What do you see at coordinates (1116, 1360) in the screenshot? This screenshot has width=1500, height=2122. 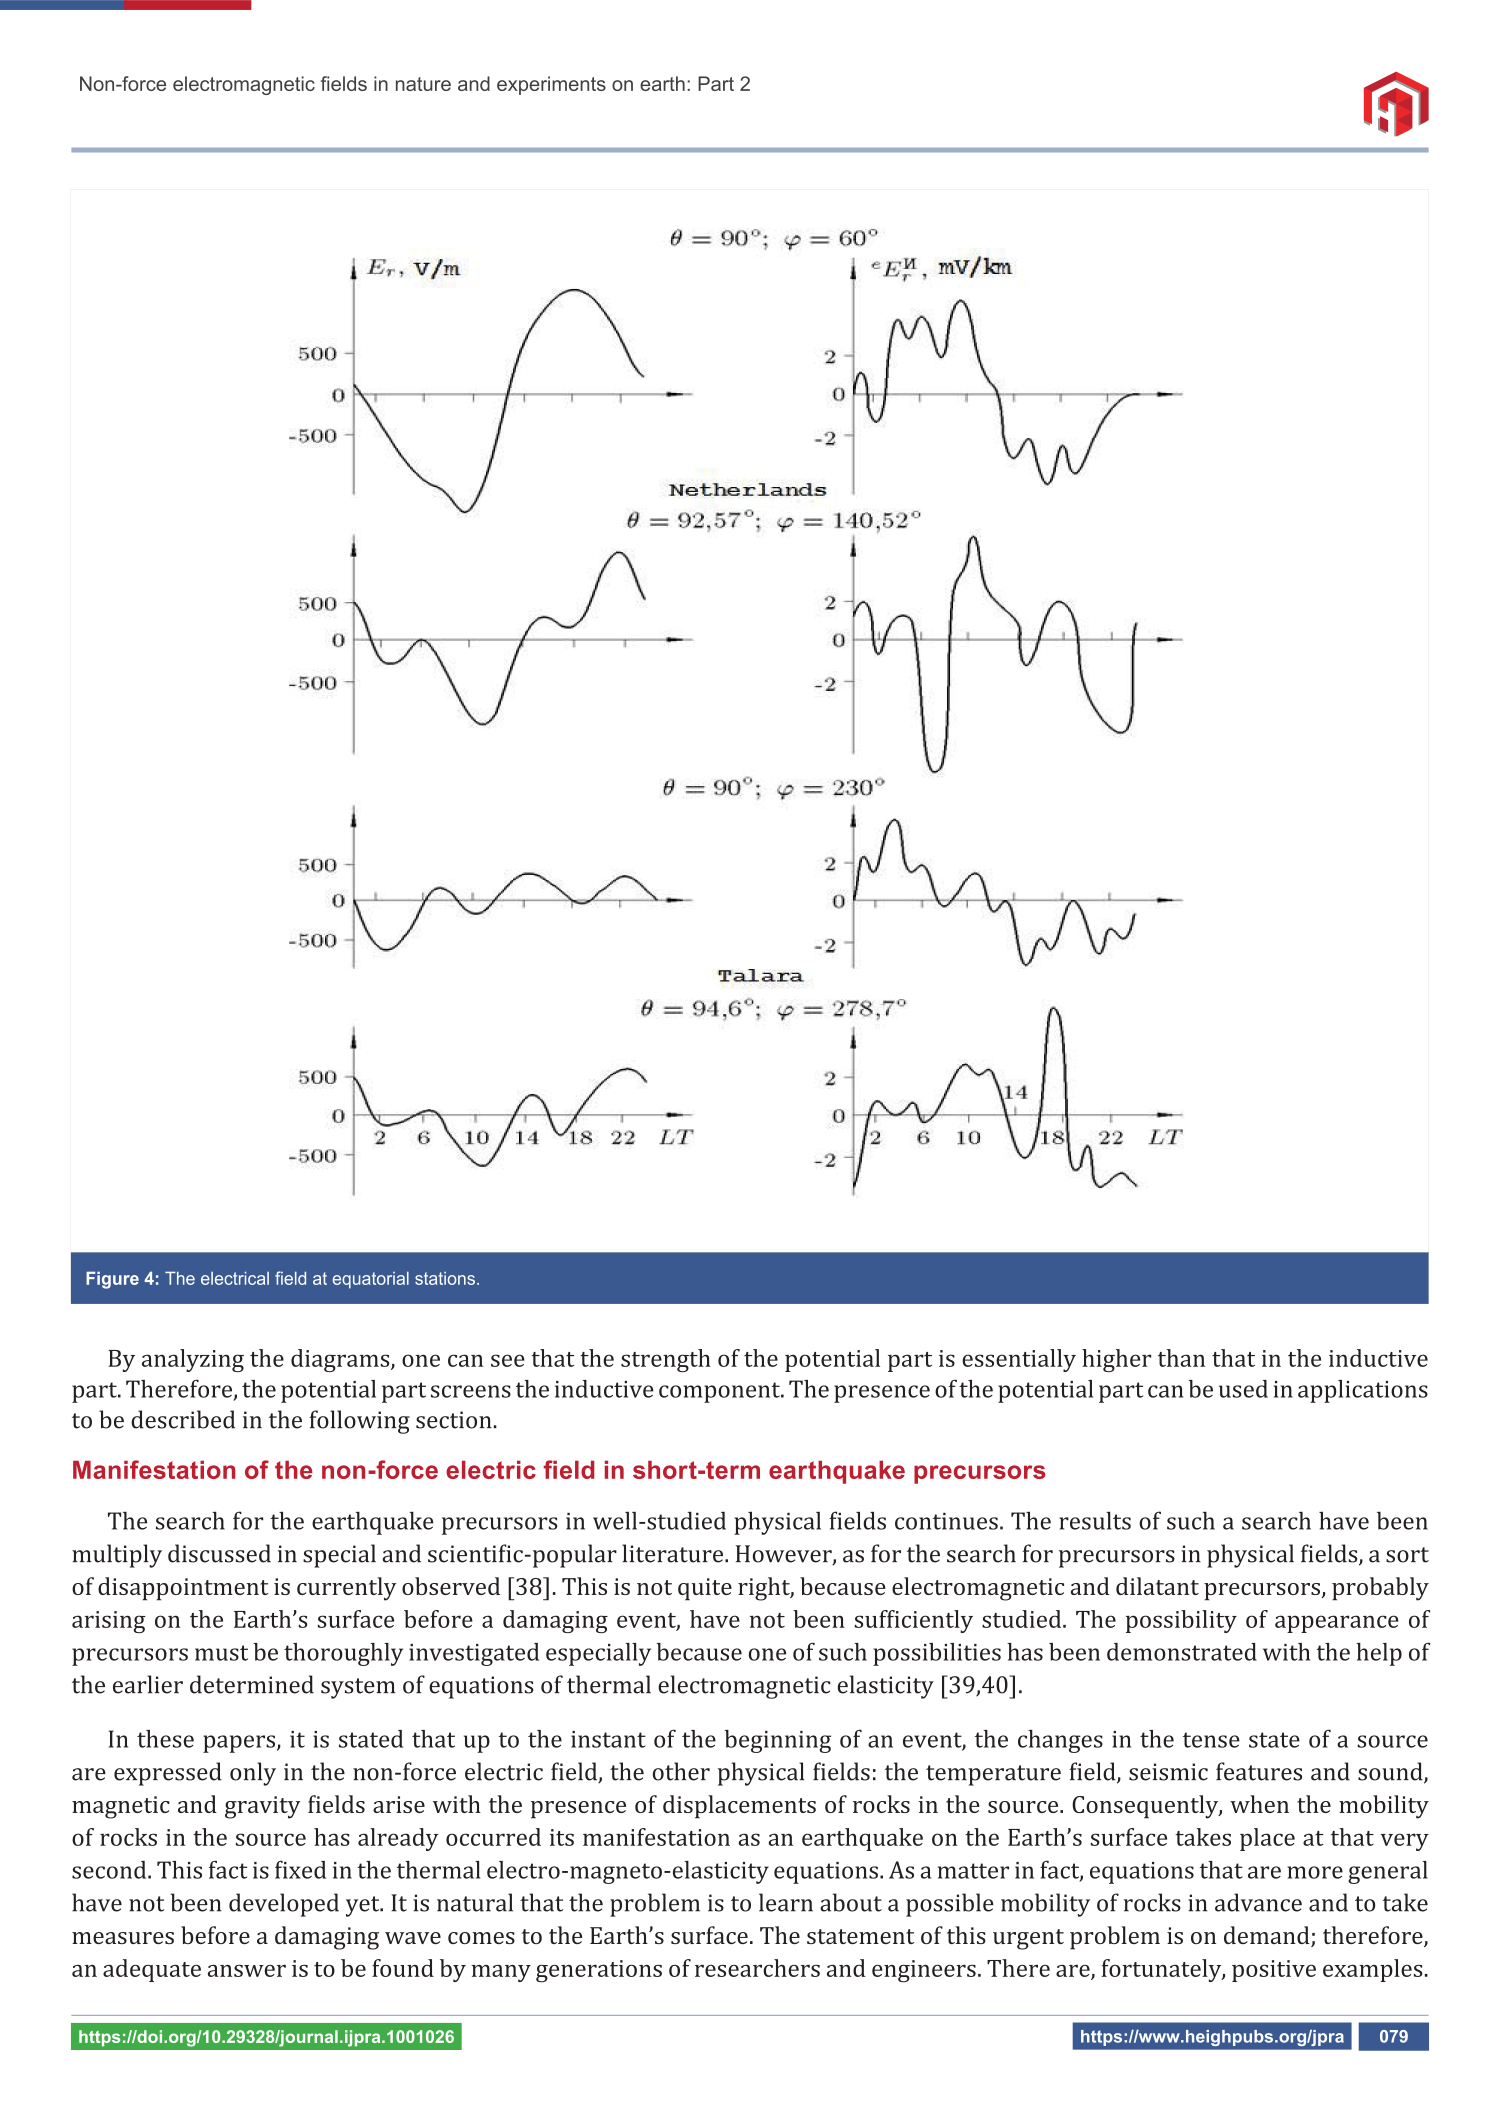 I see `higher` at bounding box center [1116, 1360].
